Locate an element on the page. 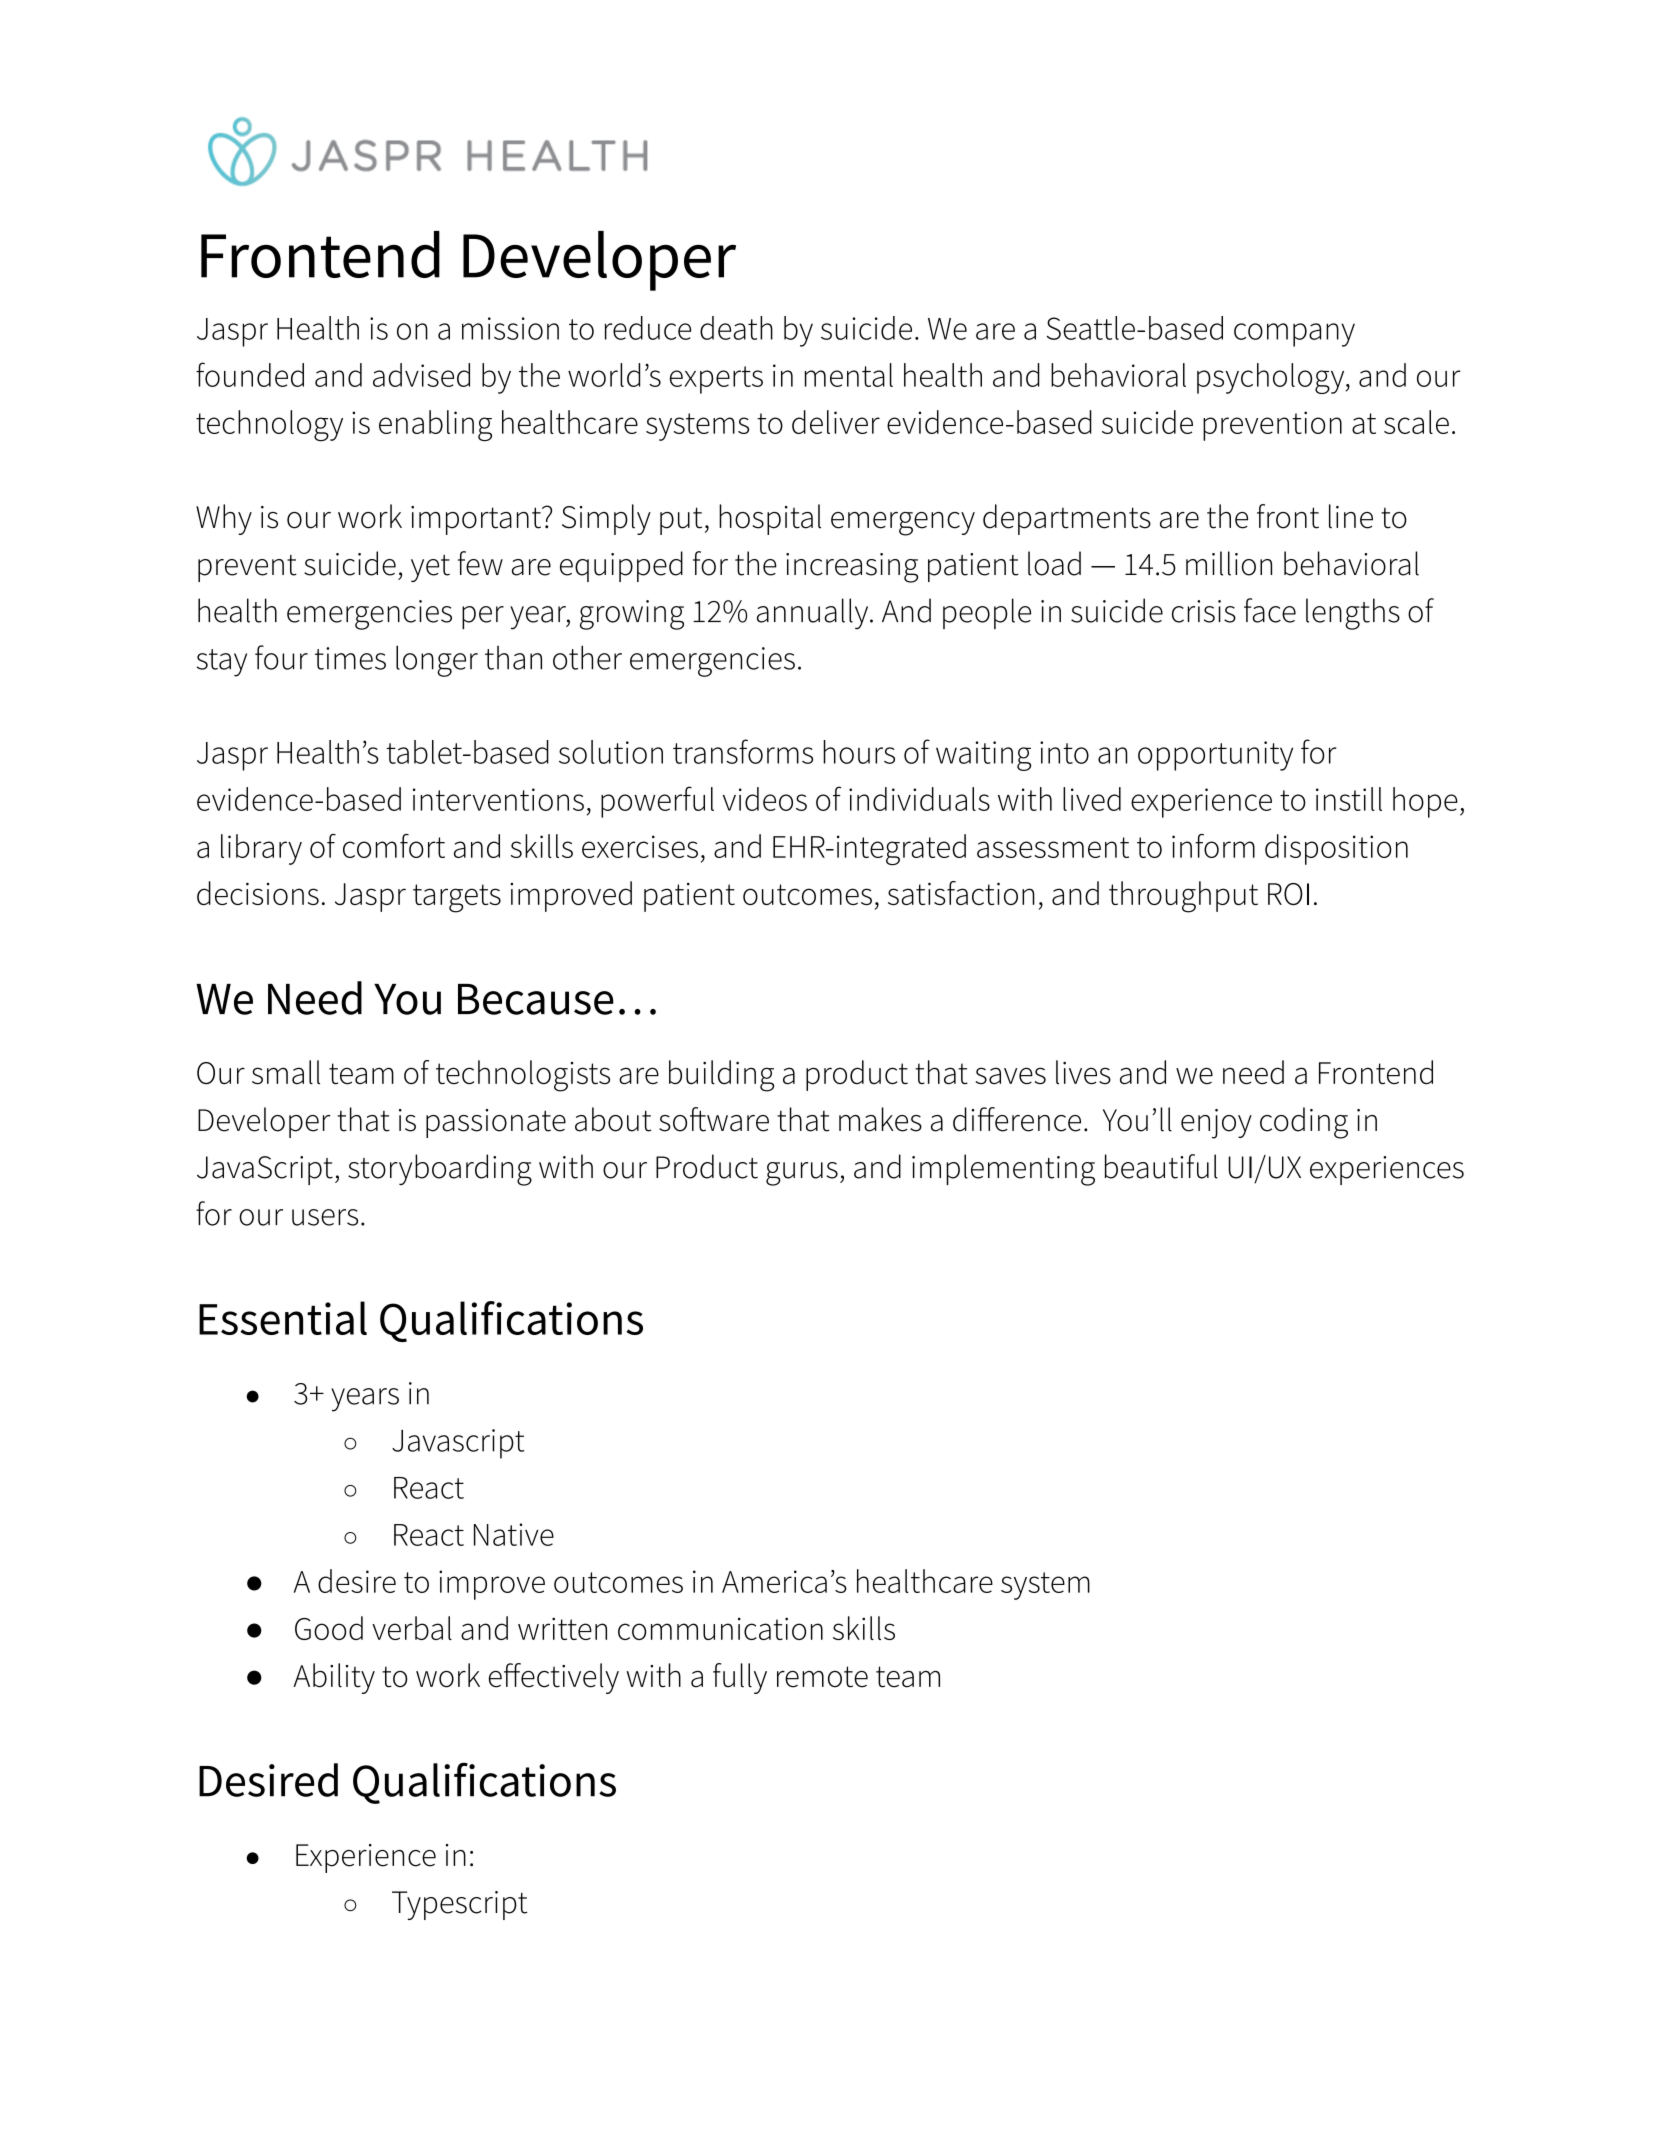 The height and width of the image is (2151, 1662). advised is located at coordinates (421, 375).
